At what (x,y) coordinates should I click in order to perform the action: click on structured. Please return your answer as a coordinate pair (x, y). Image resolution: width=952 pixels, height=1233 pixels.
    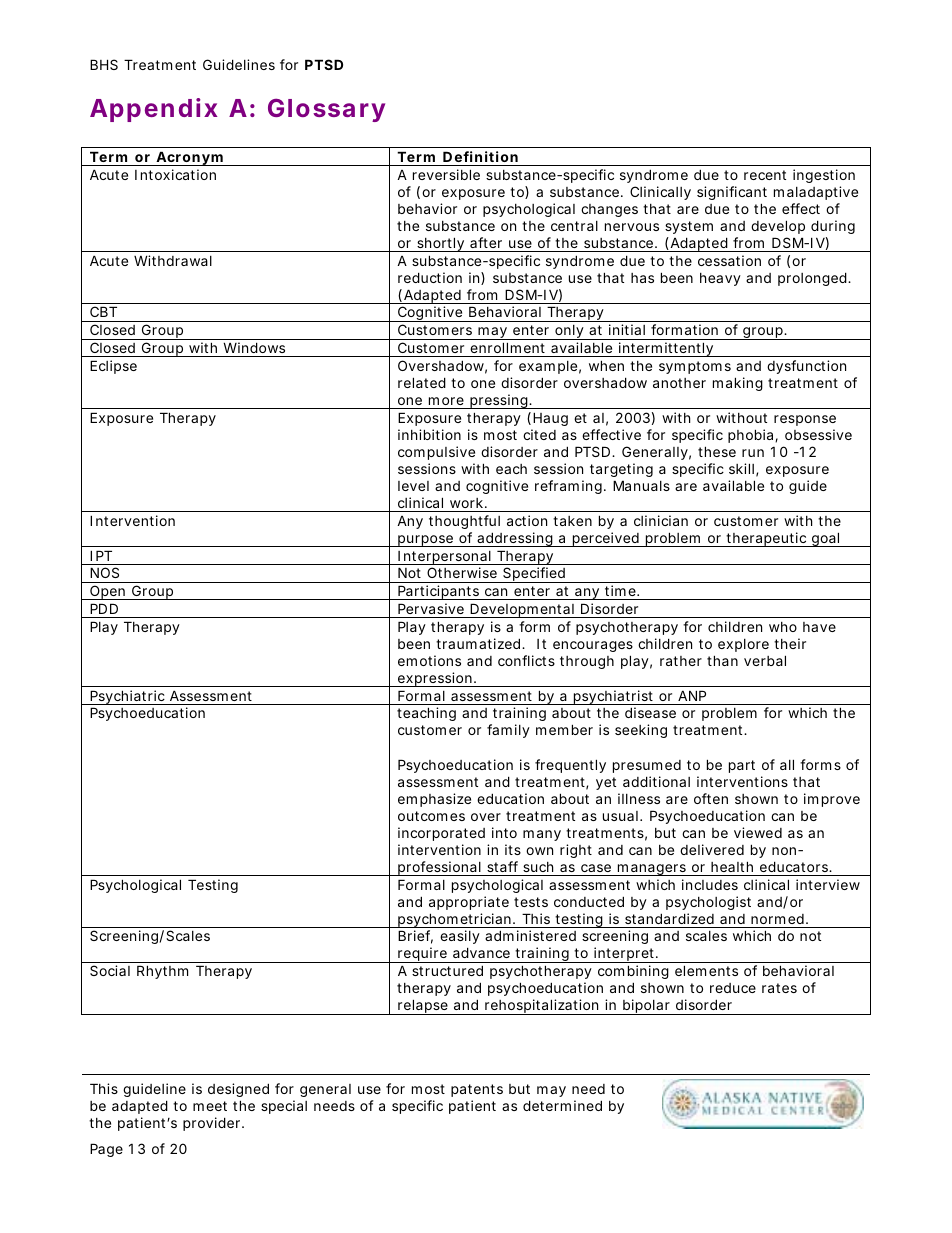
    Looking at the image, I should click on (447, 970).
